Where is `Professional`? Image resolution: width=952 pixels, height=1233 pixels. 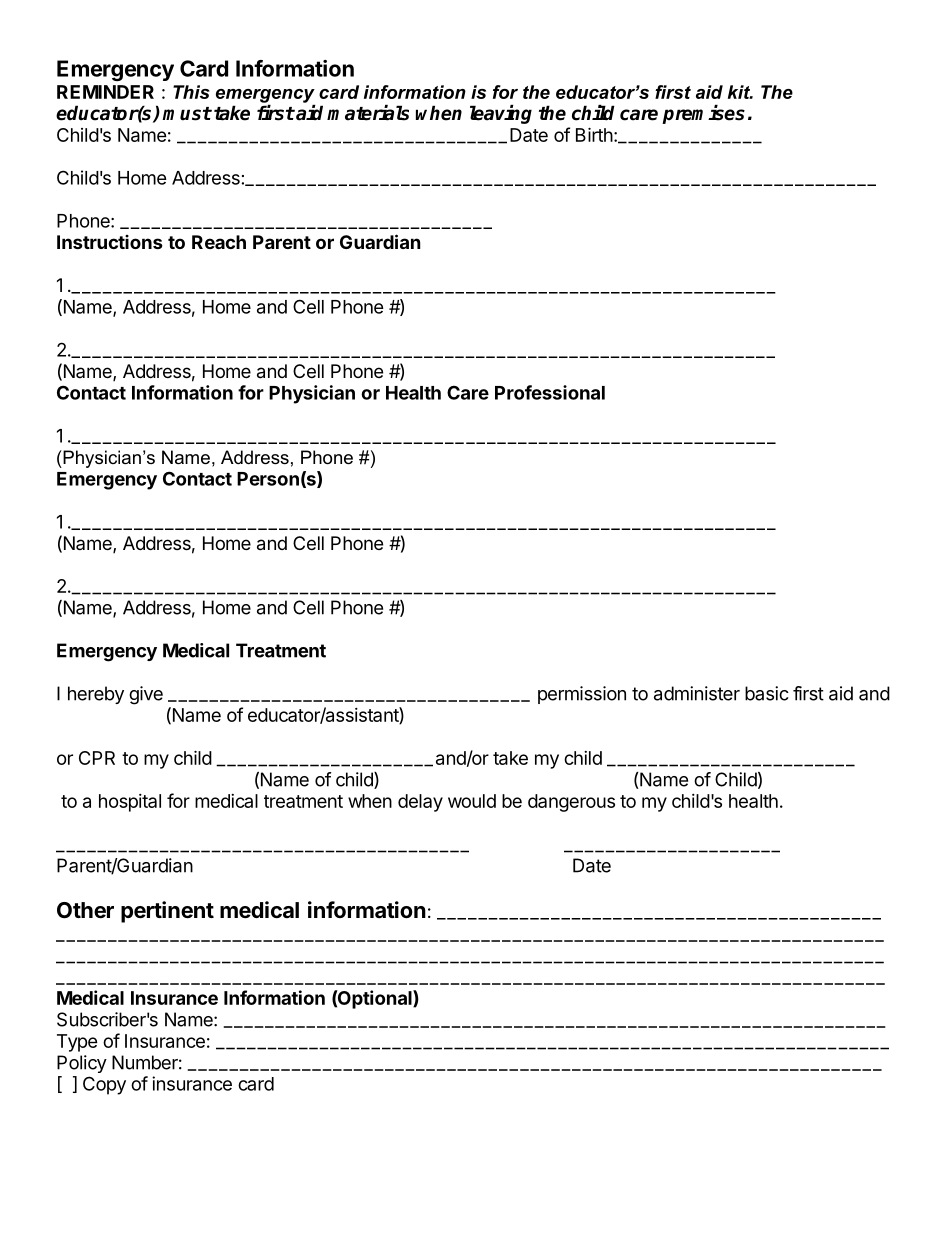
Professional is located at coordinates (550, 392).
